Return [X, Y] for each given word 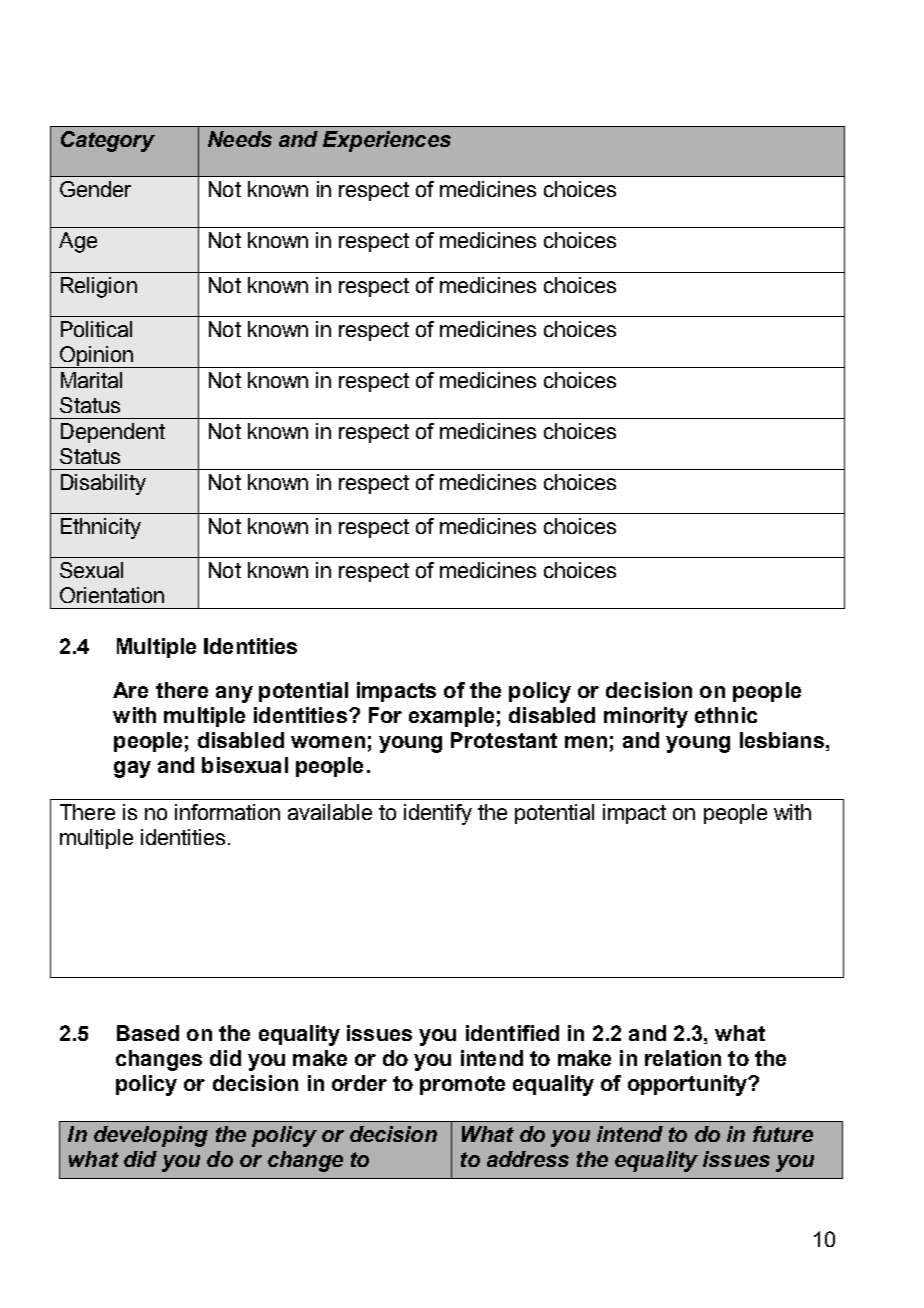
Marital [91, 380]
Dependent [113, 433]
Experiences [387, 141]
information [227, 812]
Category [108, 141]
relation [683, 1058]
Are [130, 690]
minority [646, 717]
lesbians [782, 740]
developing [151, 1136]
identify [438, 814]
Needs [240, 139]
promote [462, 1085]
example [451, 717]
